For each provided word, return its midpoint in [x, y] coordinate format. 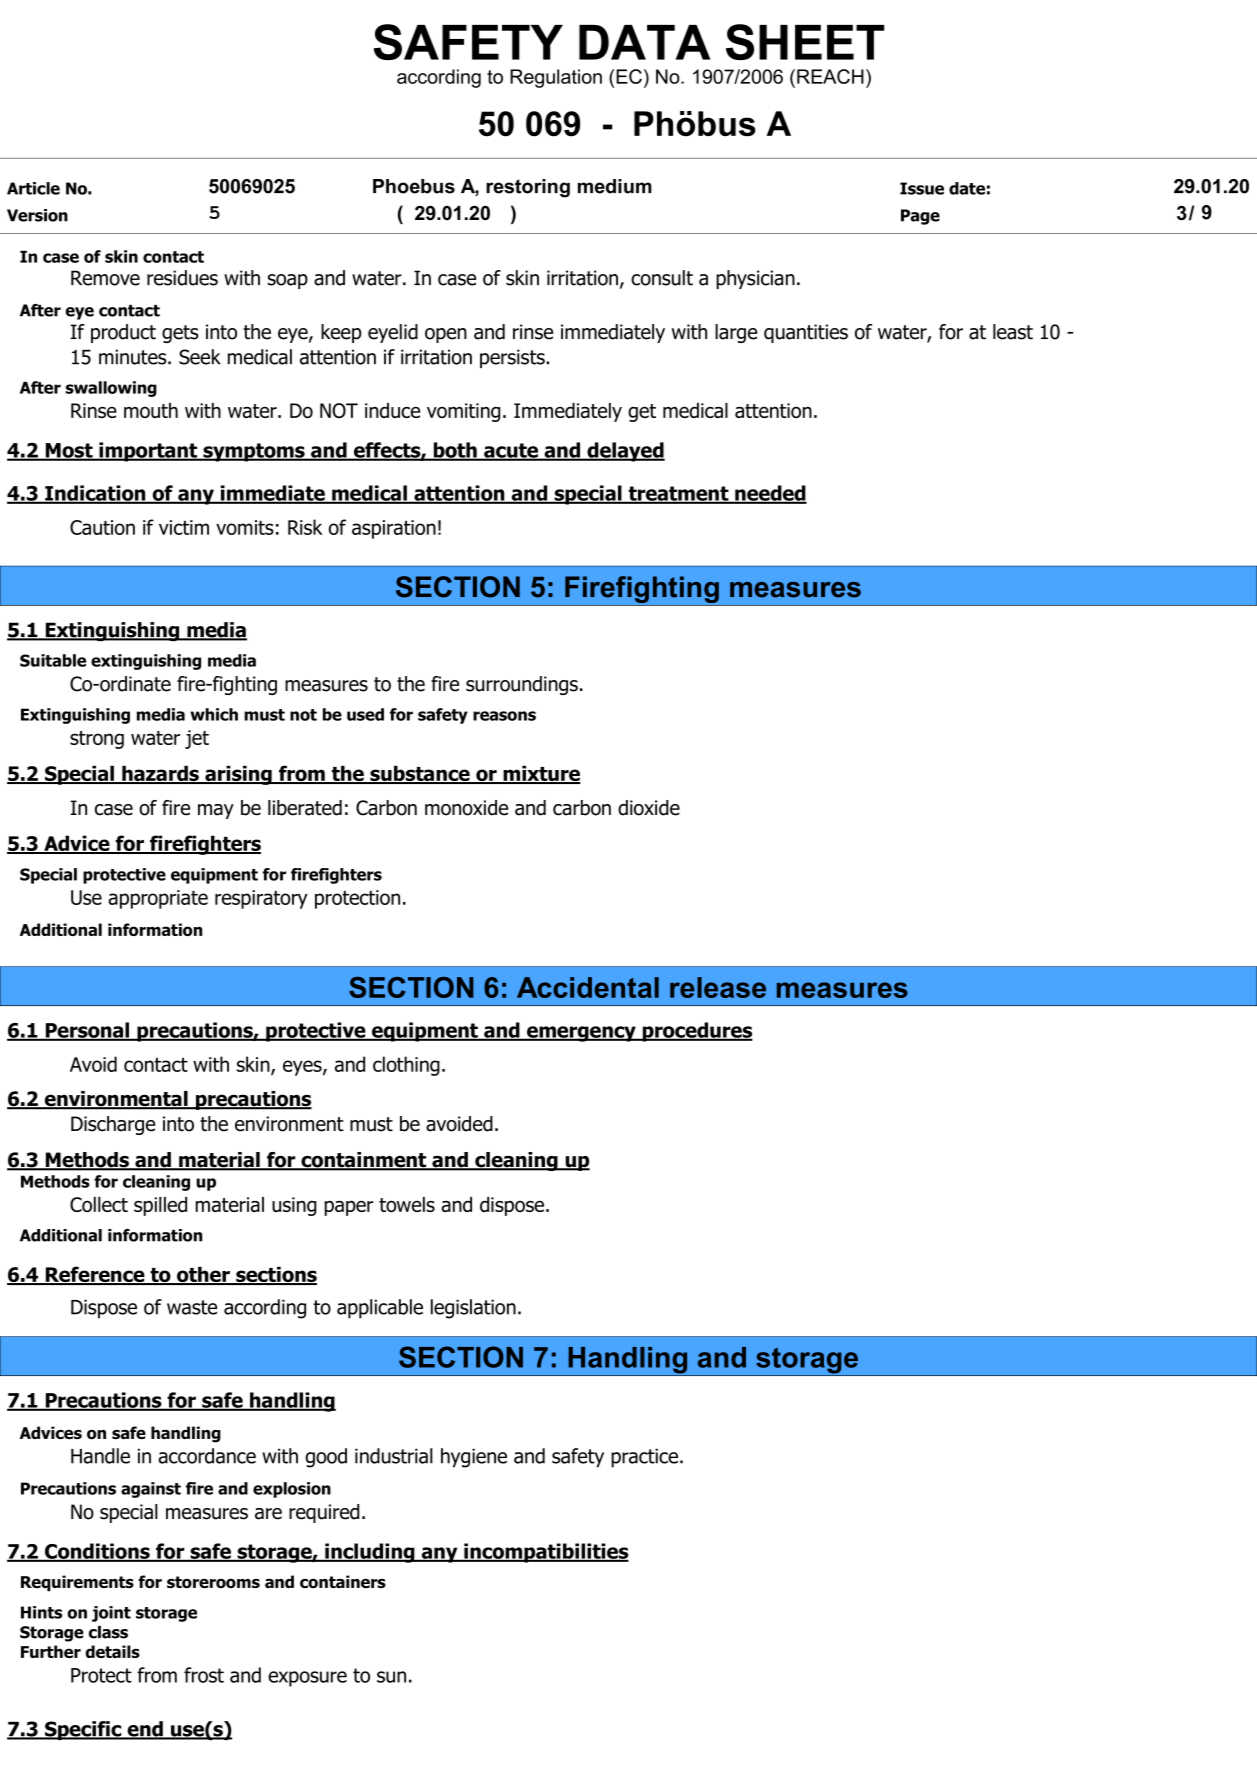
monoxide [466, 808]
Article [33, 188]
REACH [830, 76]
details [113, 1651]
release [718, 987]
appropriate [158, 899]
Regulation [556, 78]
